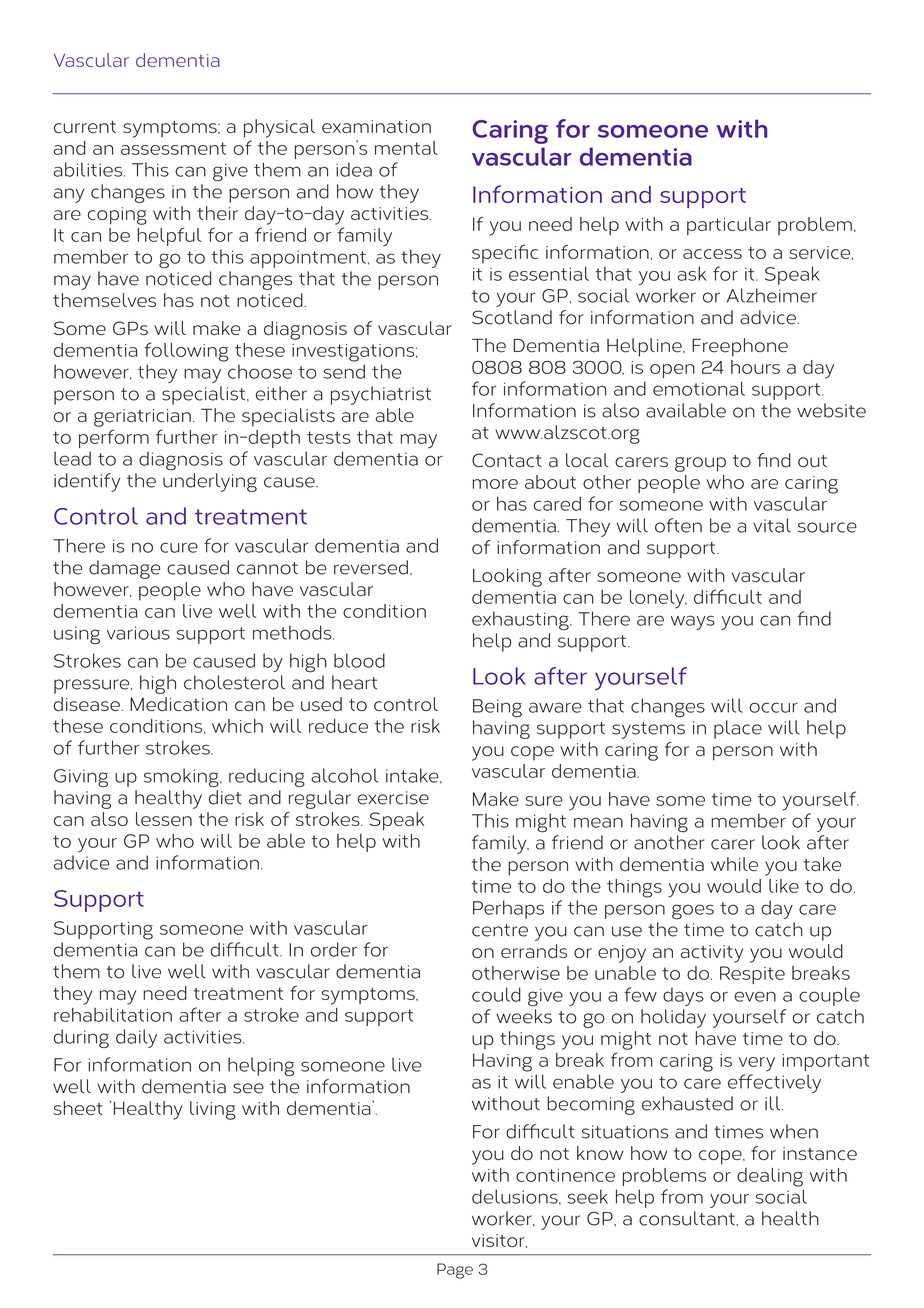  Describe the element at coordinates (164, 819) in the image. I see `lessen` at that location.
